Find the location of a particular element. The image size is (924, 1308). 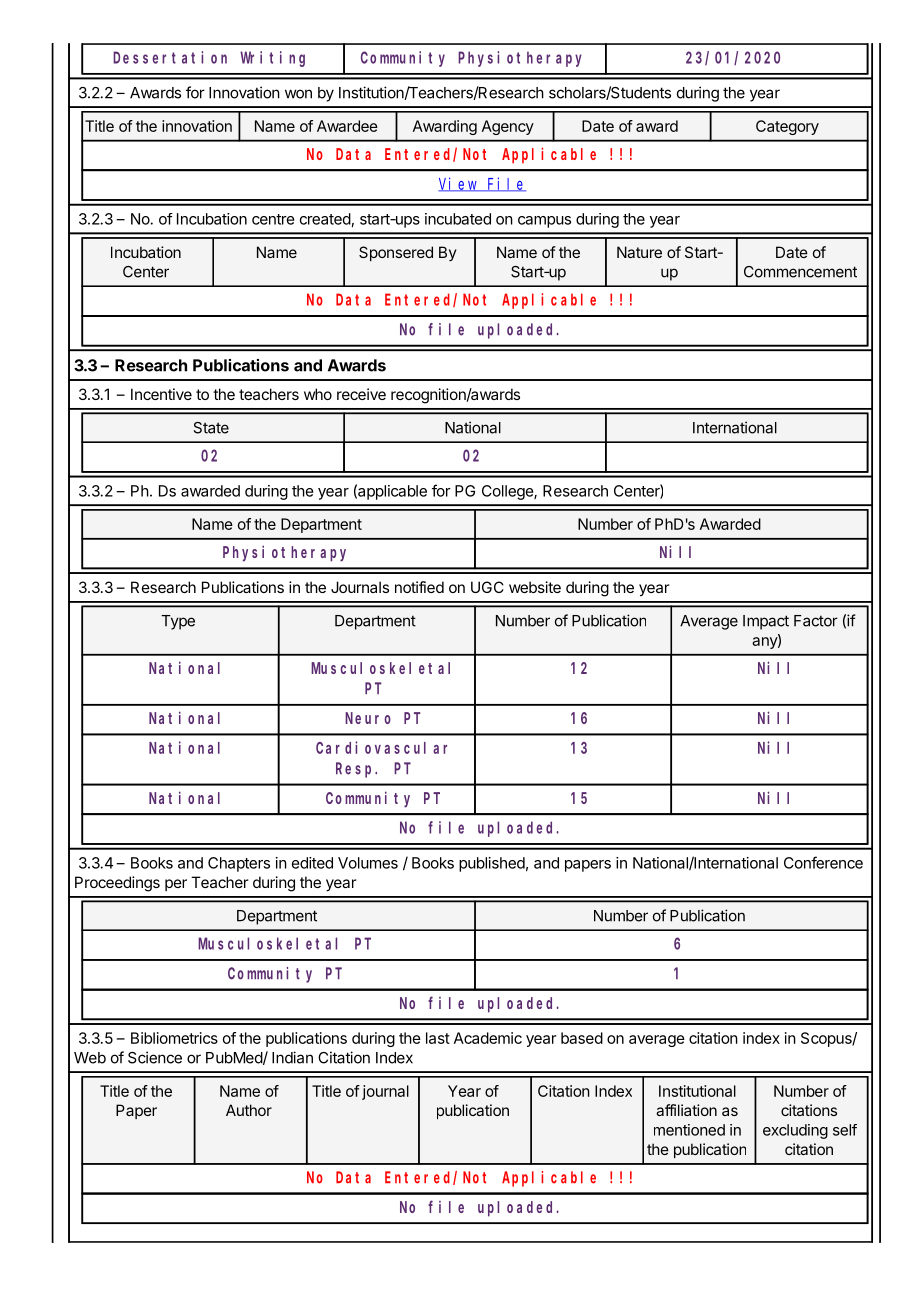

Category is located at coordinates (787, 127).
